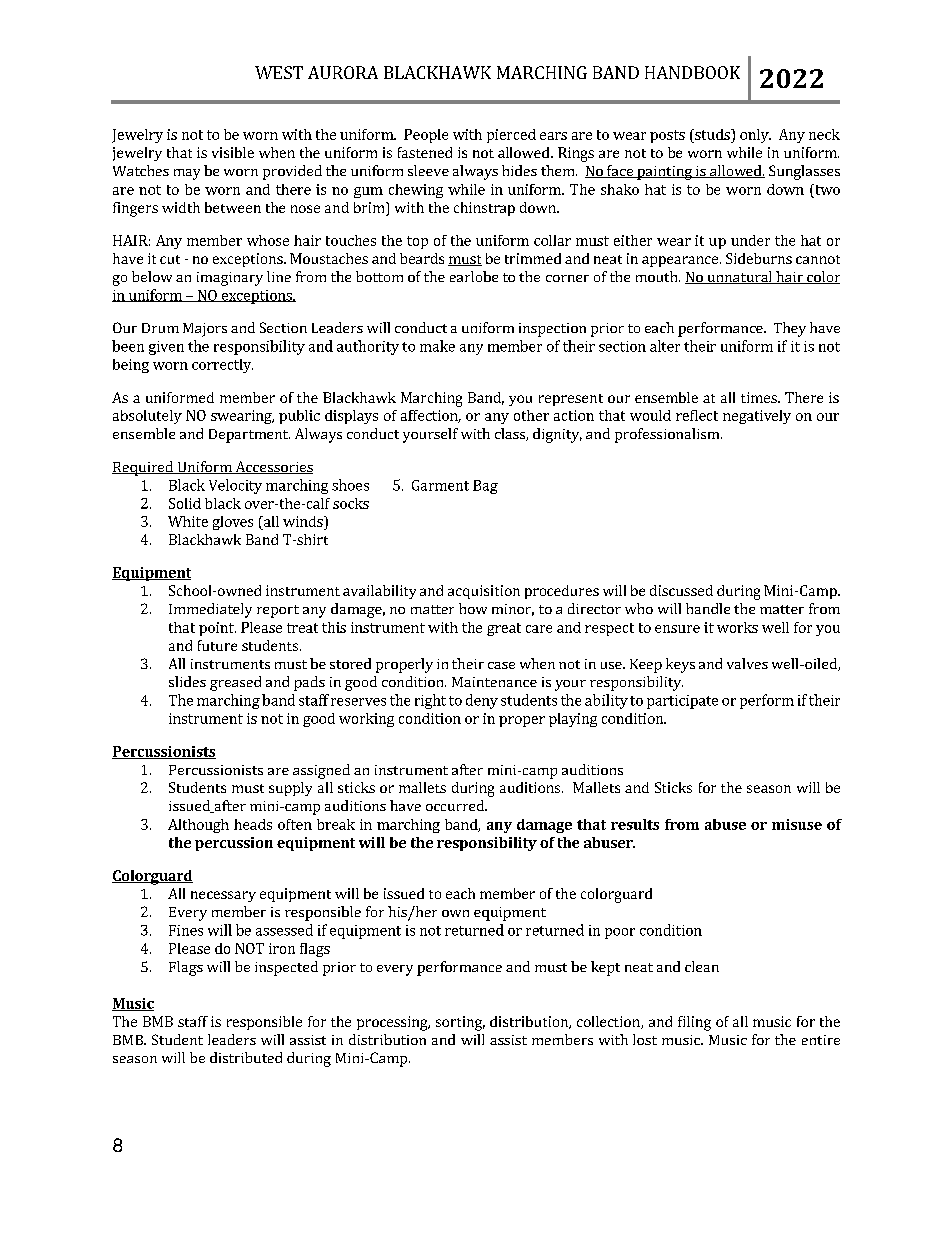 The height and width of the screenshot is (1233, 952). What do you see at coordinates (233, 152) in the screenshot?
I see `visible` at bounding box center [233, 152].
